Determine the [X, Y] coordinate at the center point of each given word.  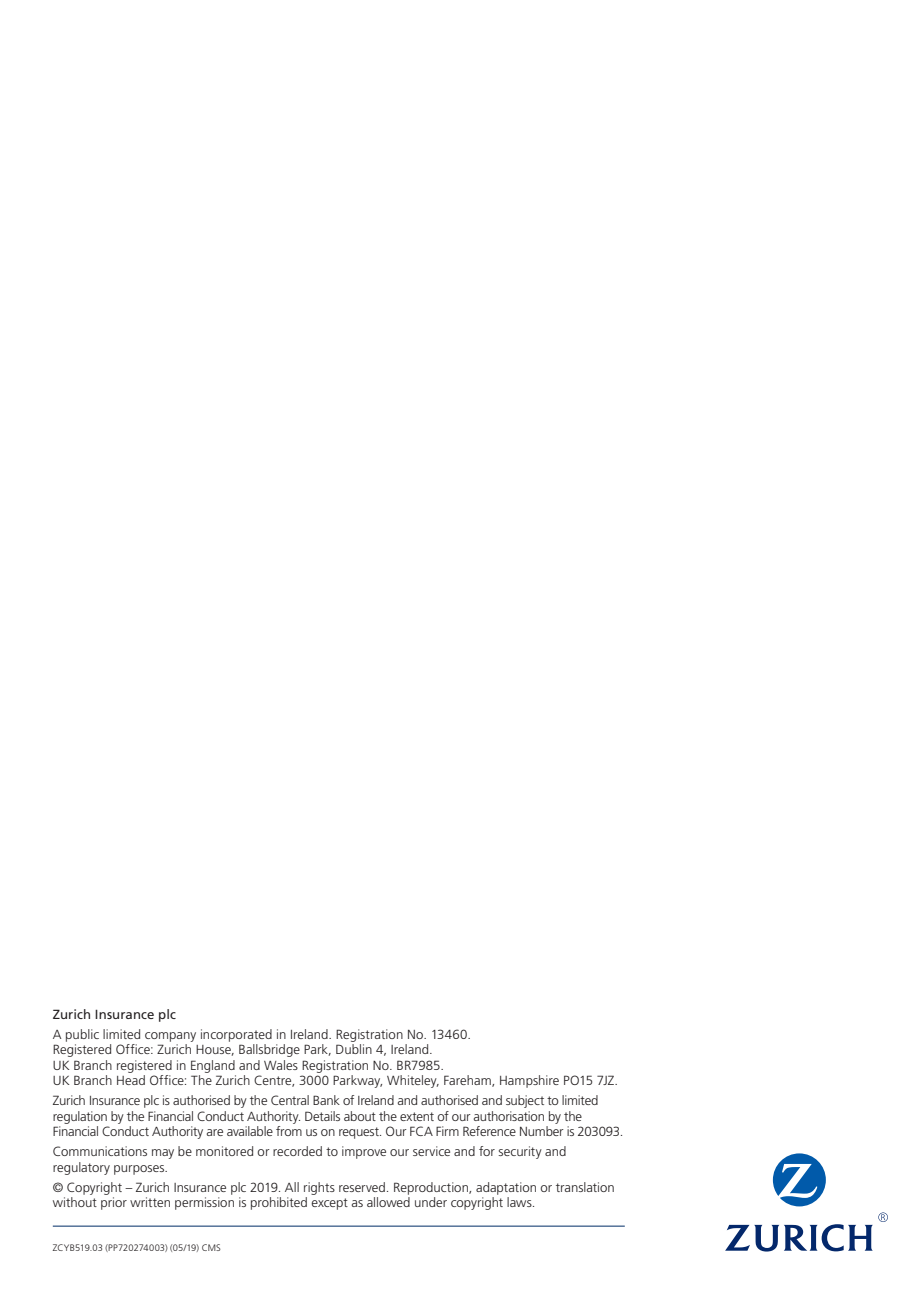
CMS [211, 1247]
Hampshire [529, 1081]
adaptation [506, 1188]
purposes [140, 1170]
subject [525, 1101]
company [170, 1037]
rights [319, 1188]
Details [322, 1116]
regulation [80, 1117]
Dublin [354, 1049]
